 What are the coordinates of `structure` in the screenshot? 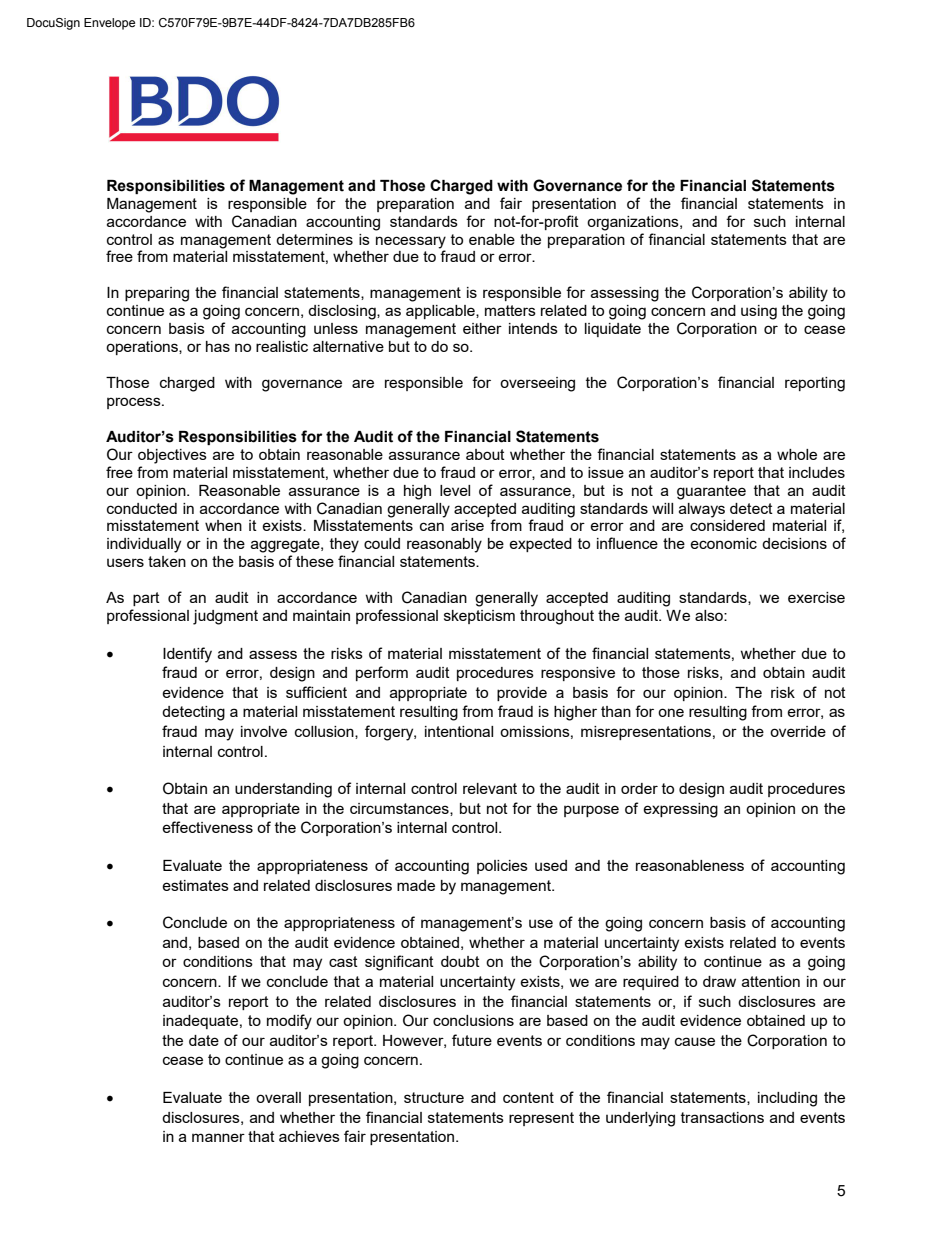 It's located at (434, 1097).
